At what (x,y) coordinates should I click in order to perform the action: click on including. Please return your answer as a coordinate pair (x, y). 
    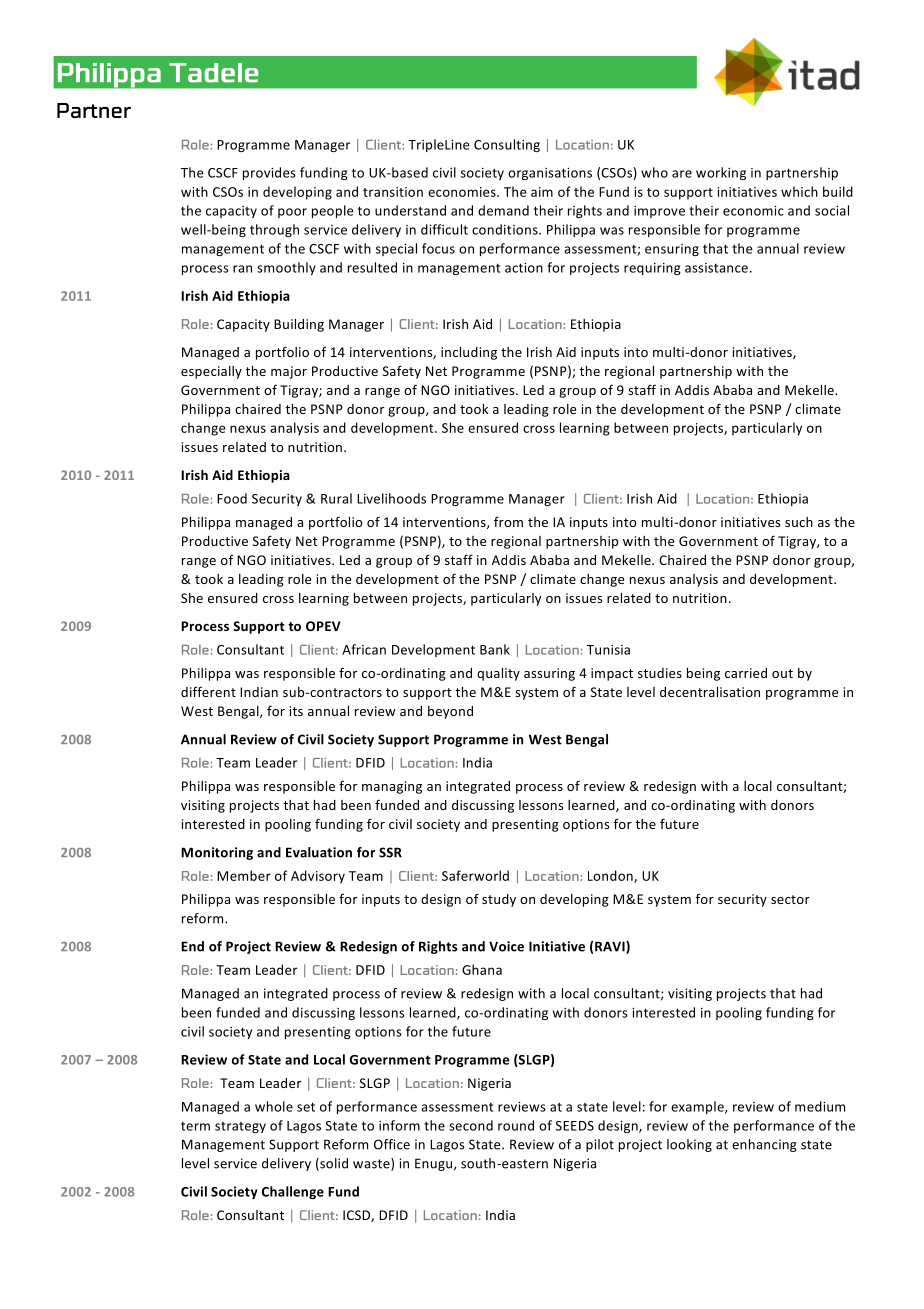
    Looking at the image, I should click on (469, 353).
